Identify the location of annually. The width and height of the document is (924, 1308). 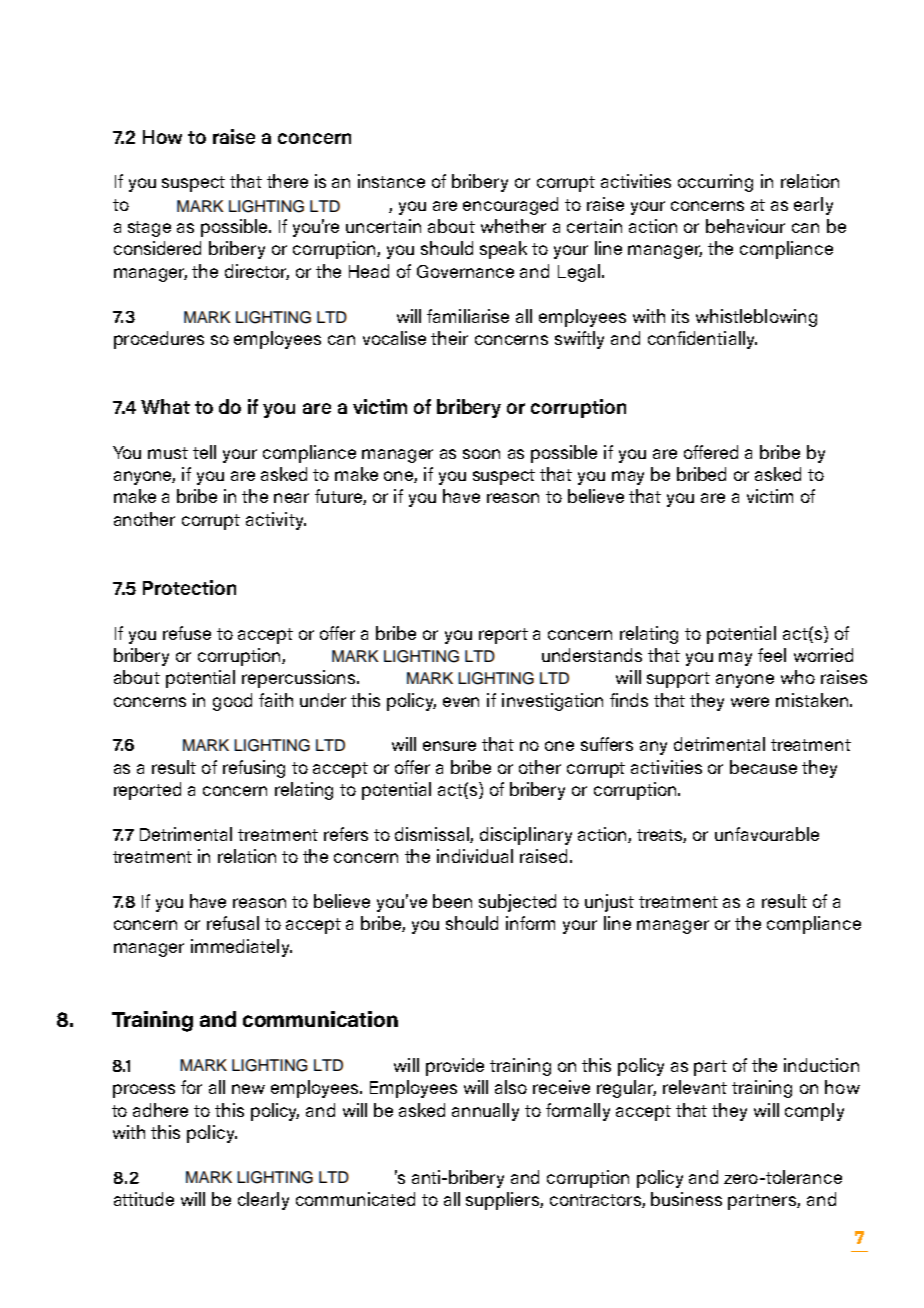
(485, 1112).
